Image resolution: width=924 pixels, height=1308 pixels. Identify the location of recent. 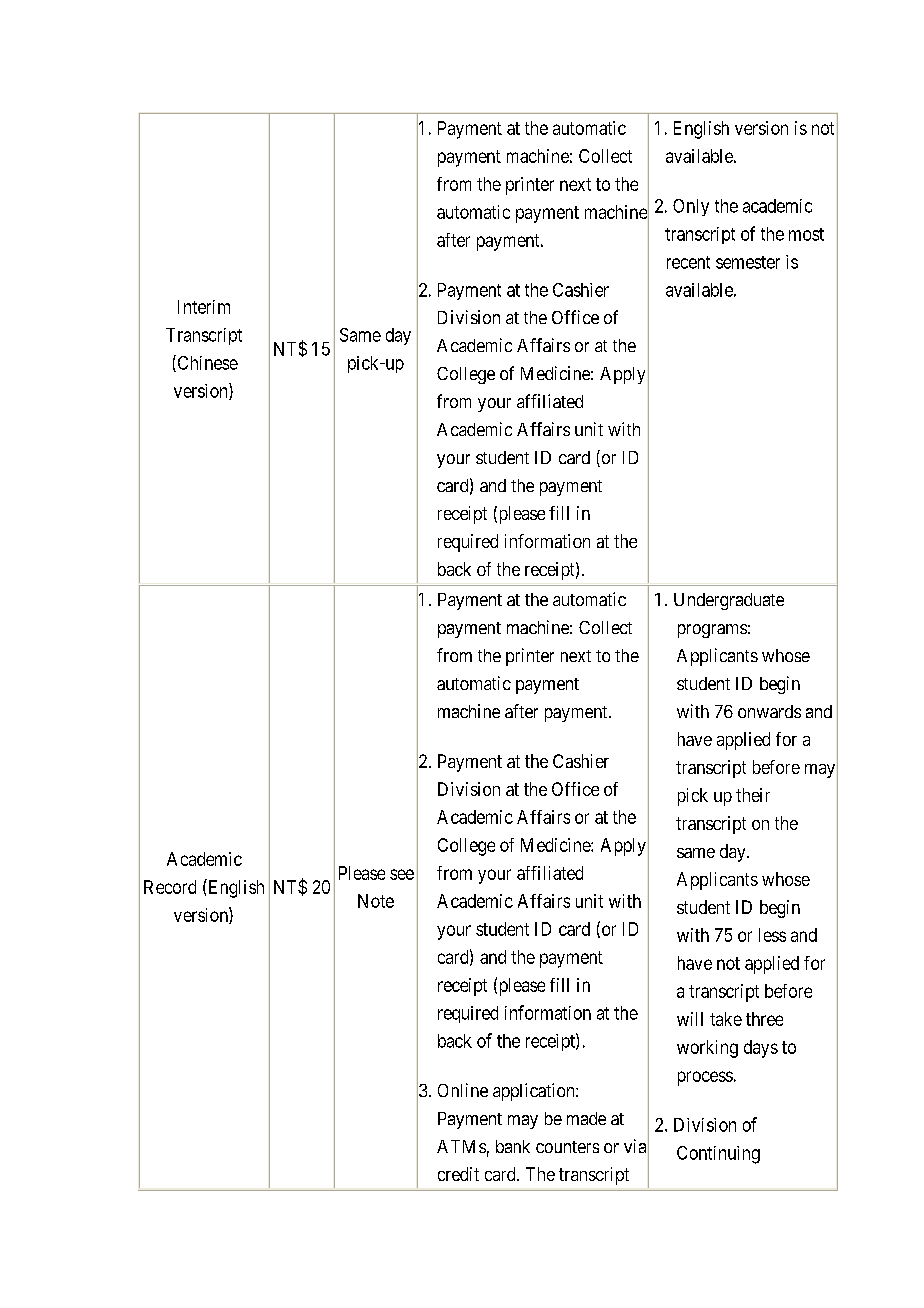
(688, 262).
